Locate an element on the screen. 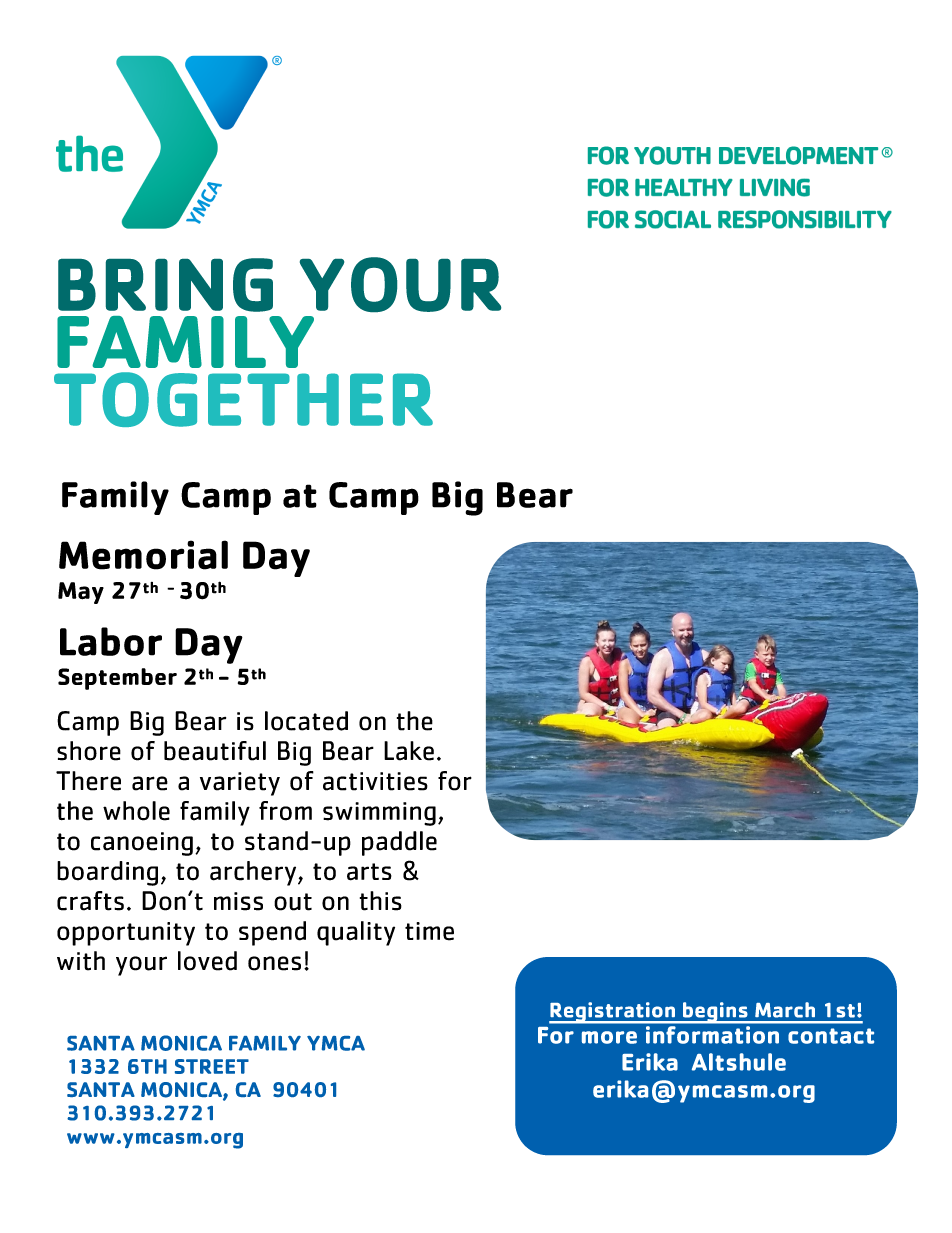 This screenshot has width=952, height=1233. TOGETHER is located at coordinates (243, 399).
